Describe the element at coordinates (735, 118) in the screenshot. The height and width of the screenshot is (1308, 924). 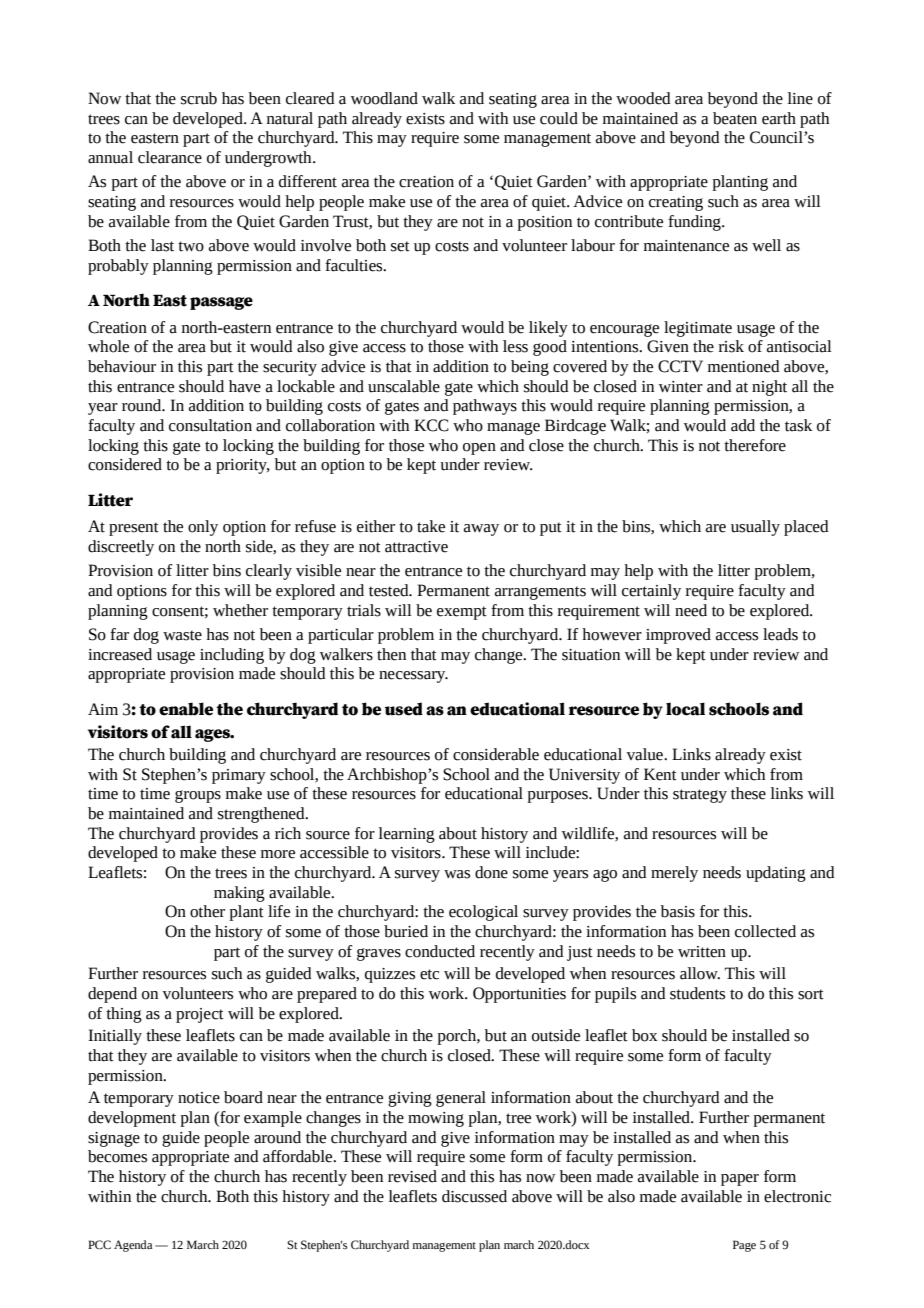
I see `beaten` at that location.
